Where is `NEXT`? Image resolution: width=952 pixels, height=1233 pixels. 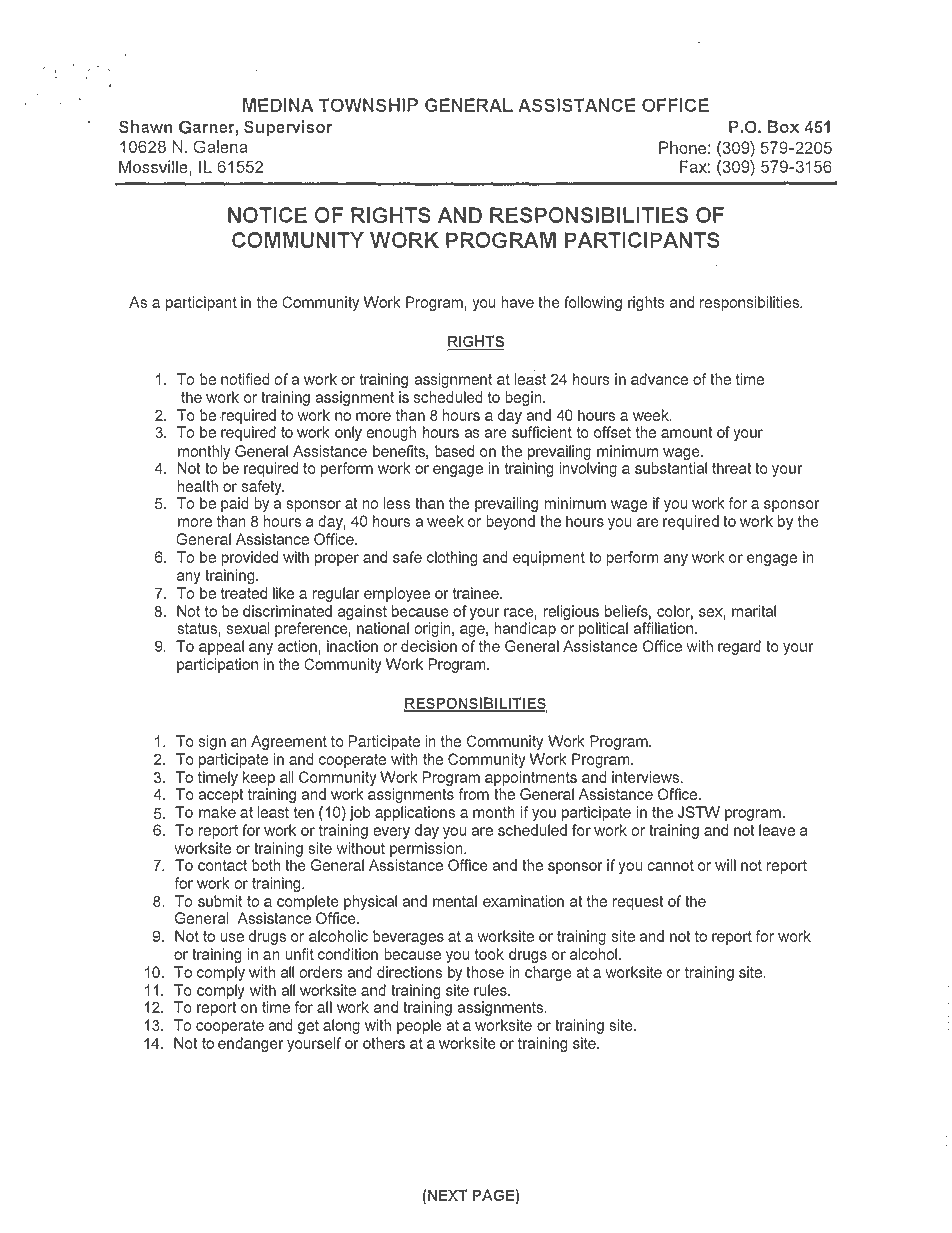 NEXT is located at coordinates (448, 1195).
